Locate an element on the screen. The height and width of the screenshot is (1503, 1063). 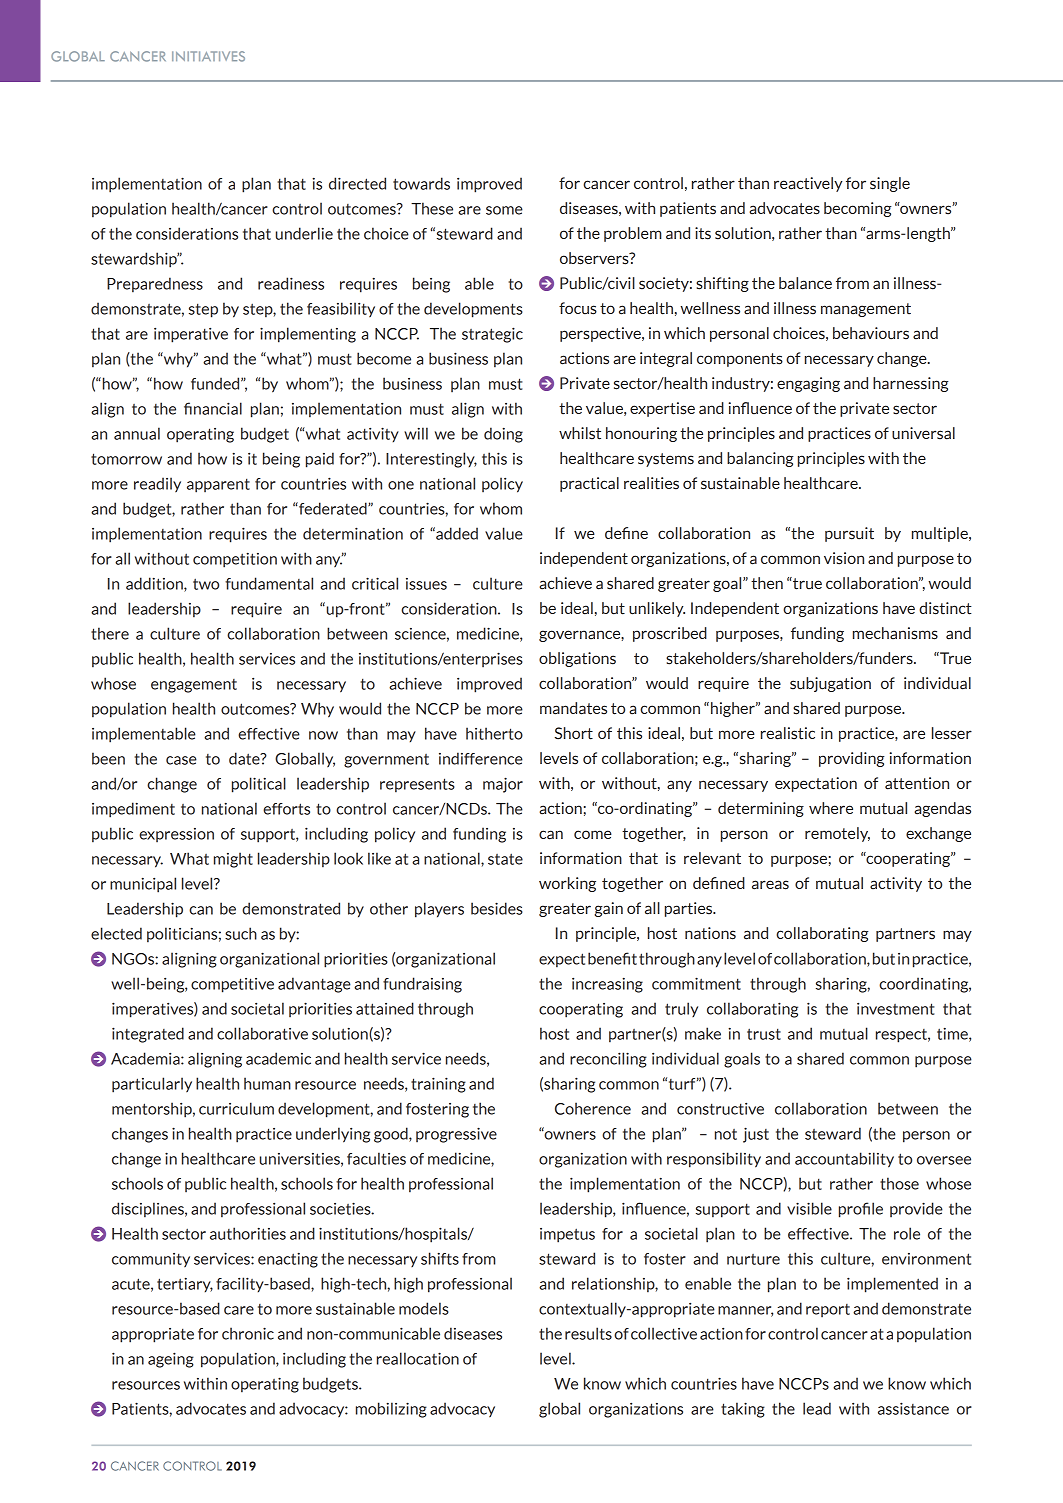
collaborative is located at coordinates (262, 1033).
